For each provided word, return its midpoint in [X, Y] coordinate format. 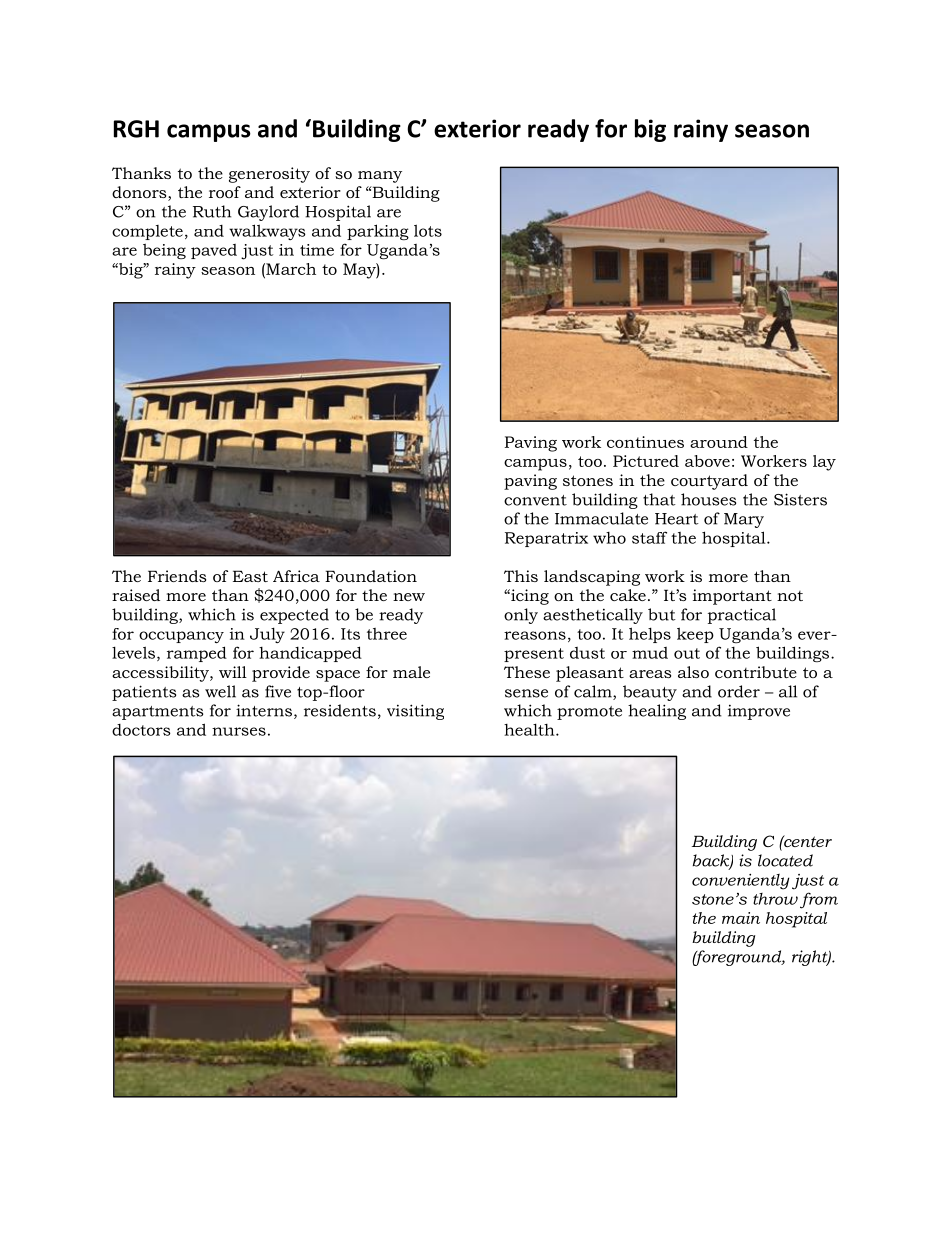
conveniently [740, 882]
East [250, 576]
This [521, 576]
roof [225, 192]
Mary [744, 520]
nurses [239, 731]
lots [428, 230]
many [380, 177]
